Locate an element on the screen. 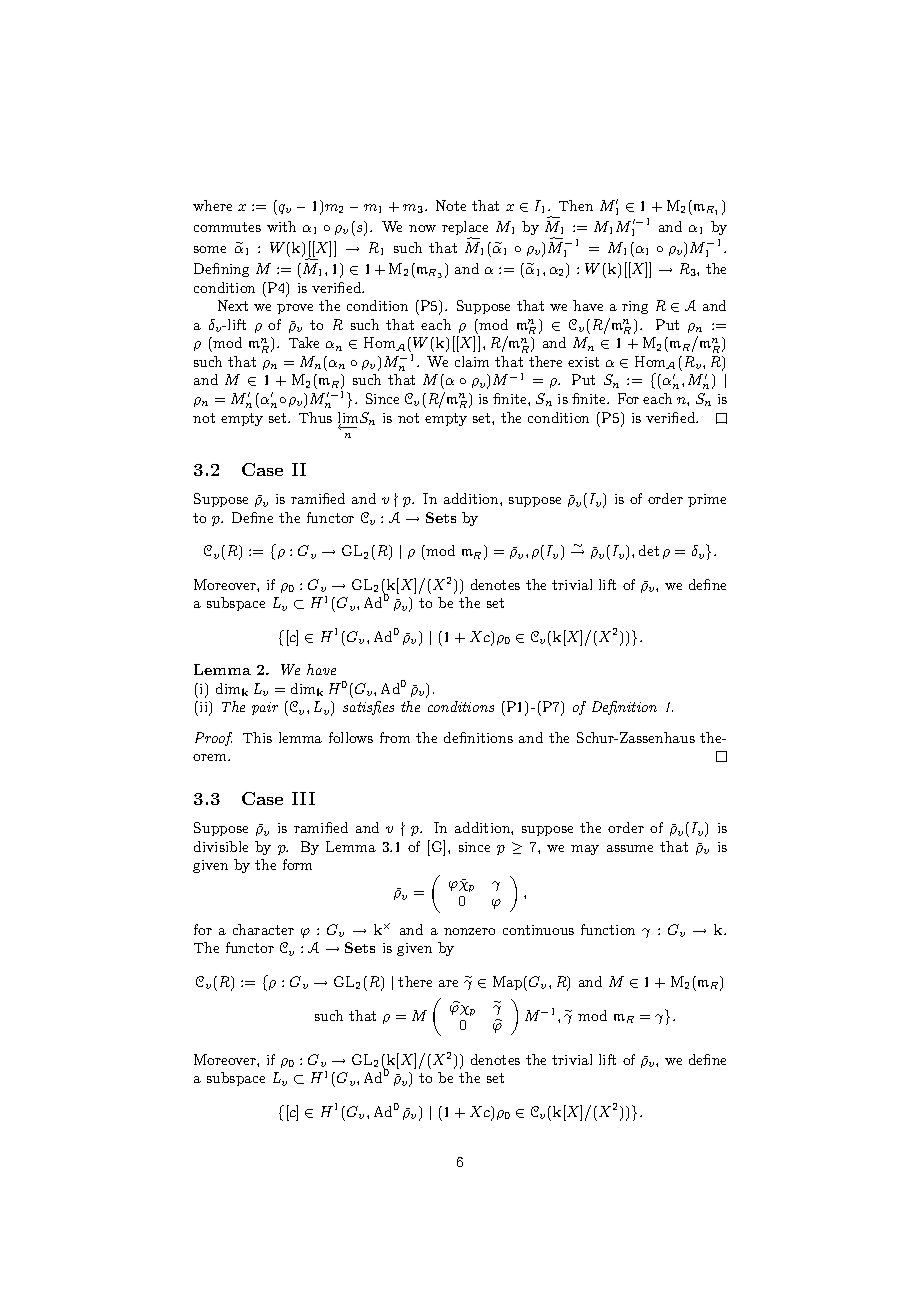 This screenshot has width=924, height=1308. character is located at coordinates (263, 929).
